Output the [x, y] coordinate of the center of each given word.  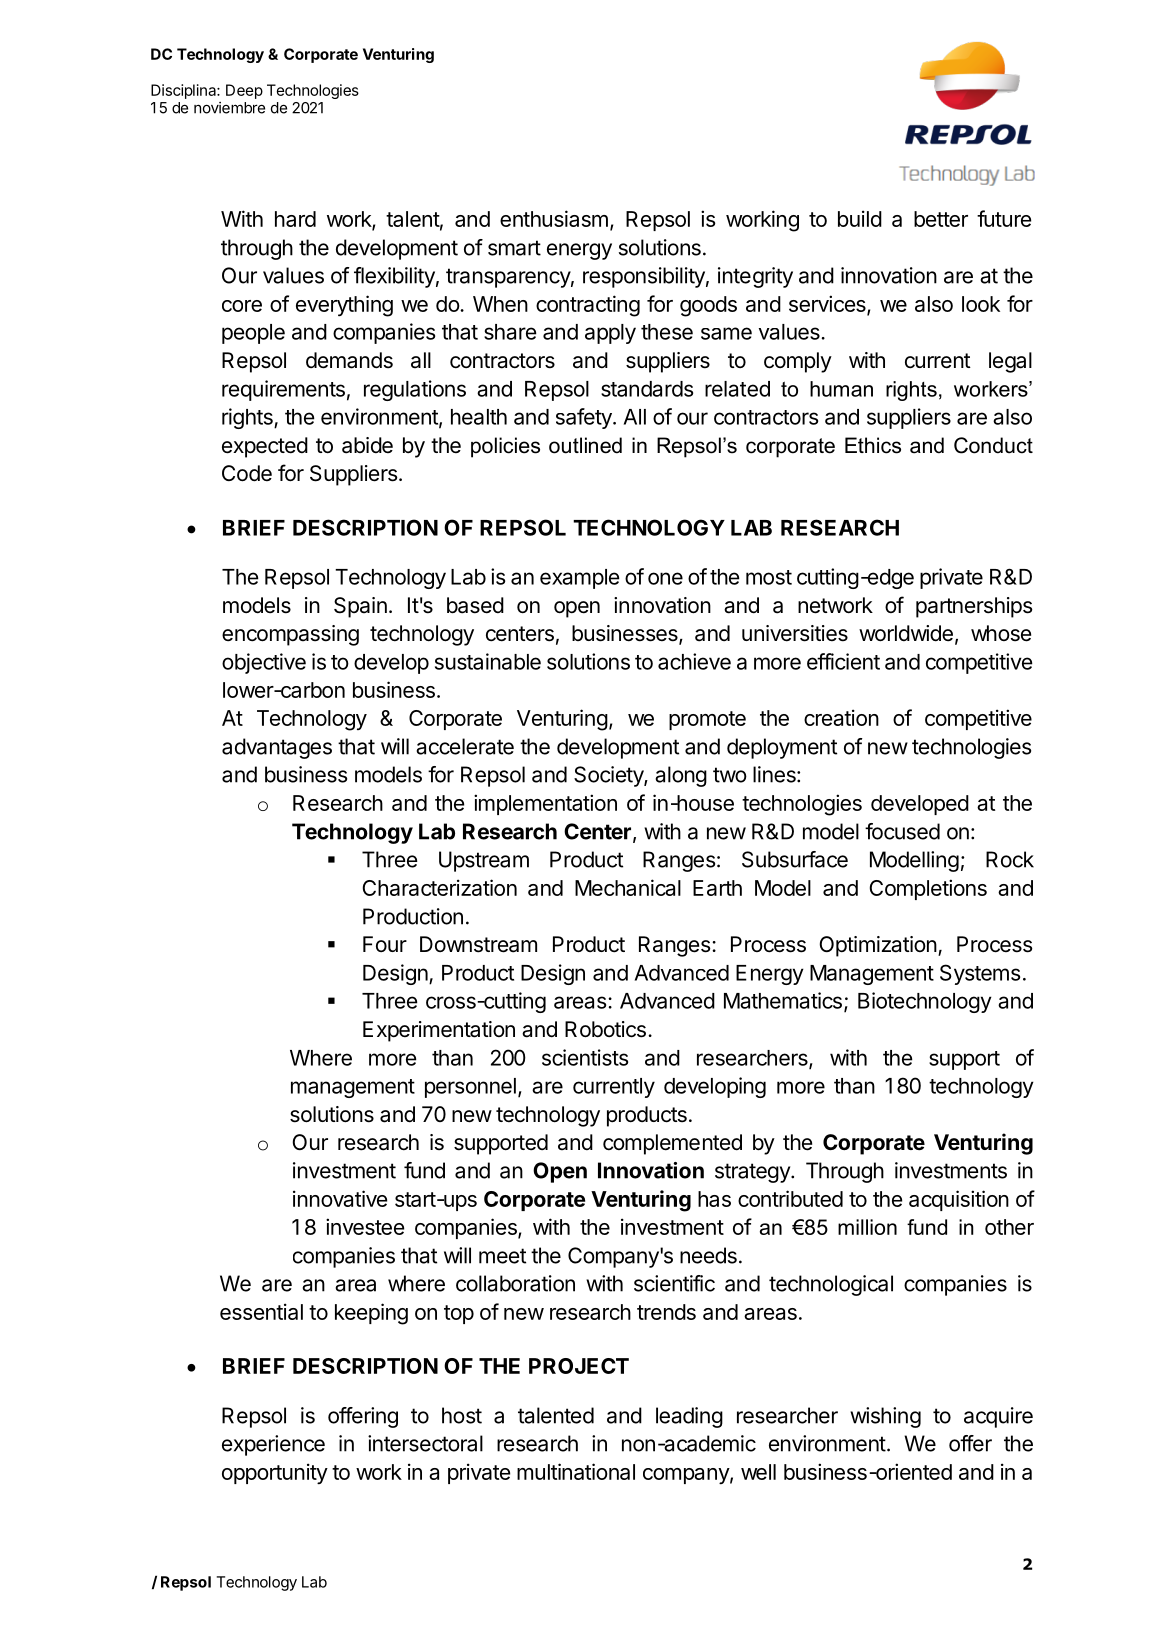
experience [273, 1445]
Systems [980, 974]
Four [385, 944]
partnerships [974, 607]
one [665, 578]
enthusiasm [554, 218]
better [941, 219]
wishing [885, 1417]
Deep [244, 91]
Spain [360, 607]
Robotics [605, 1029]
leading [689, 1417]
